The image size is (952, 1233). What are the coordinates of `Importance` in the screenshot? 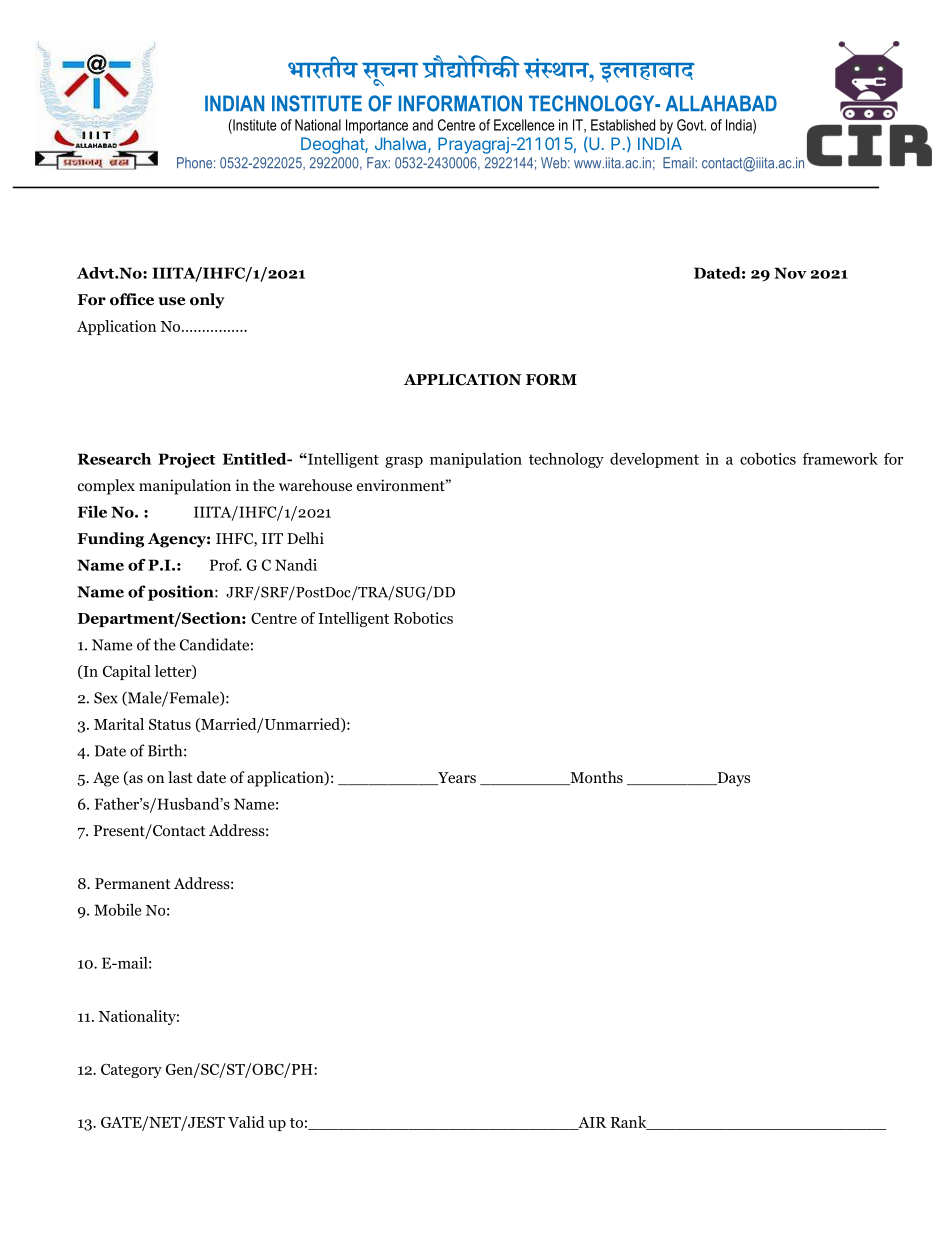 It's located at (377, 126).
